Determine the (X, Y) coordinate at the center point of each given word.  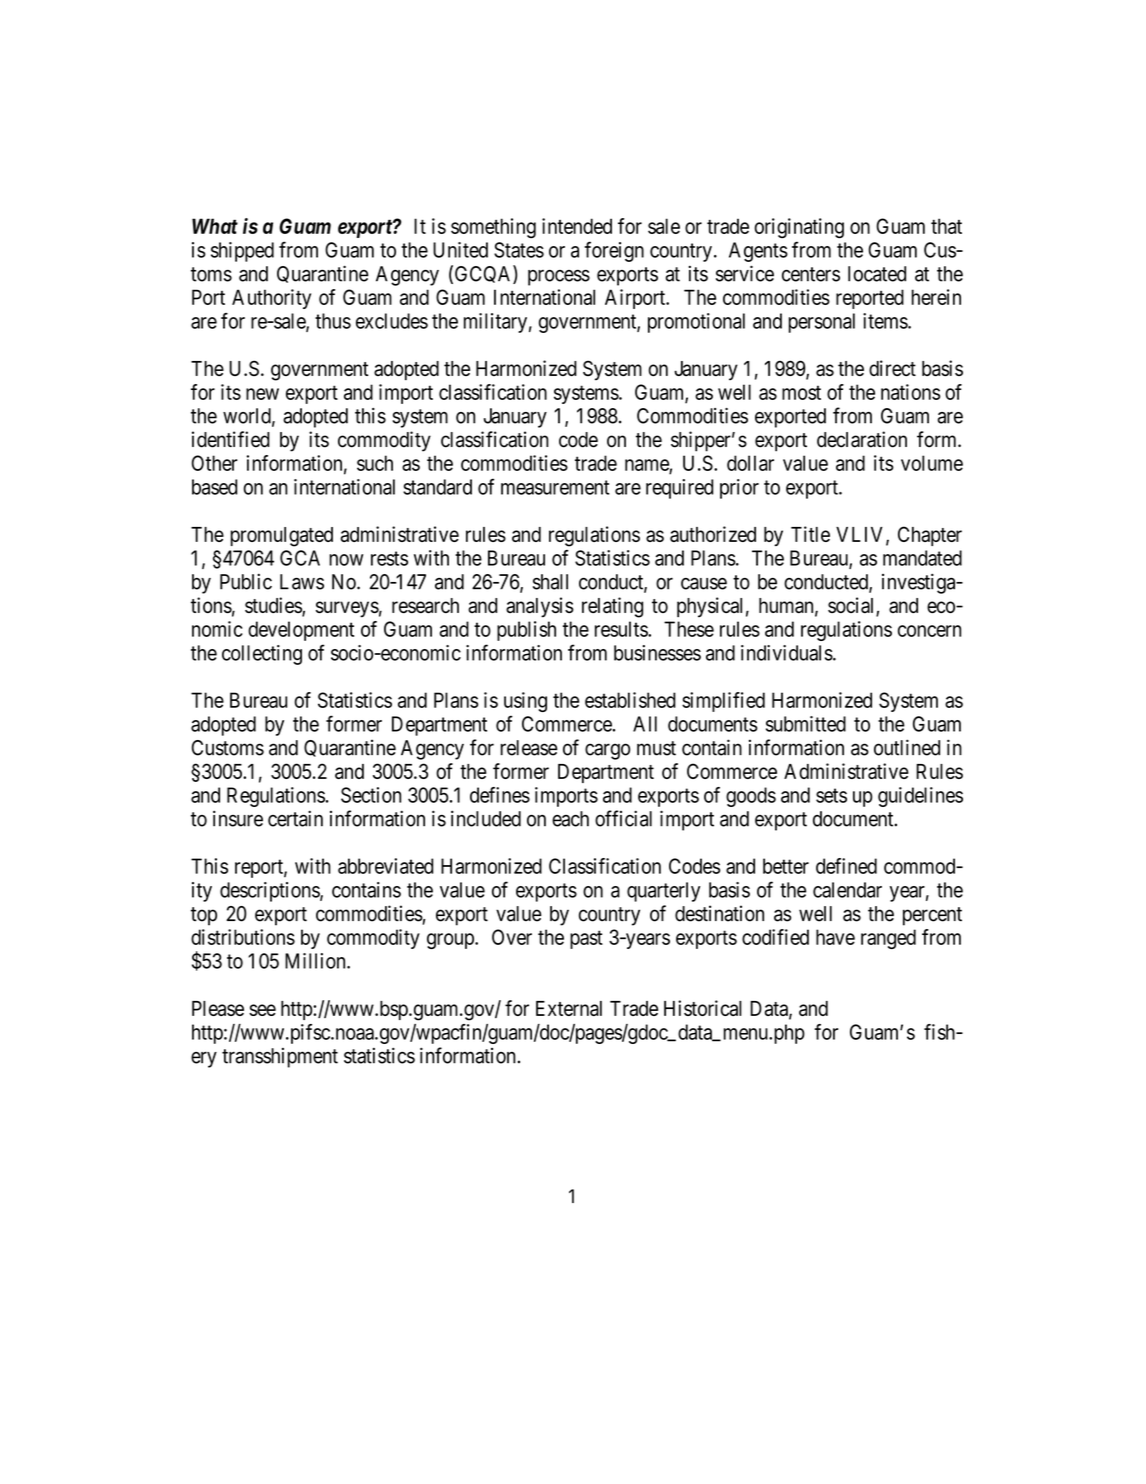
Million (316, 961)
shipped (242, 252)
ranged (888, 939)
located (877, 274)
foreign (614, 251)
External (569, 1008)
